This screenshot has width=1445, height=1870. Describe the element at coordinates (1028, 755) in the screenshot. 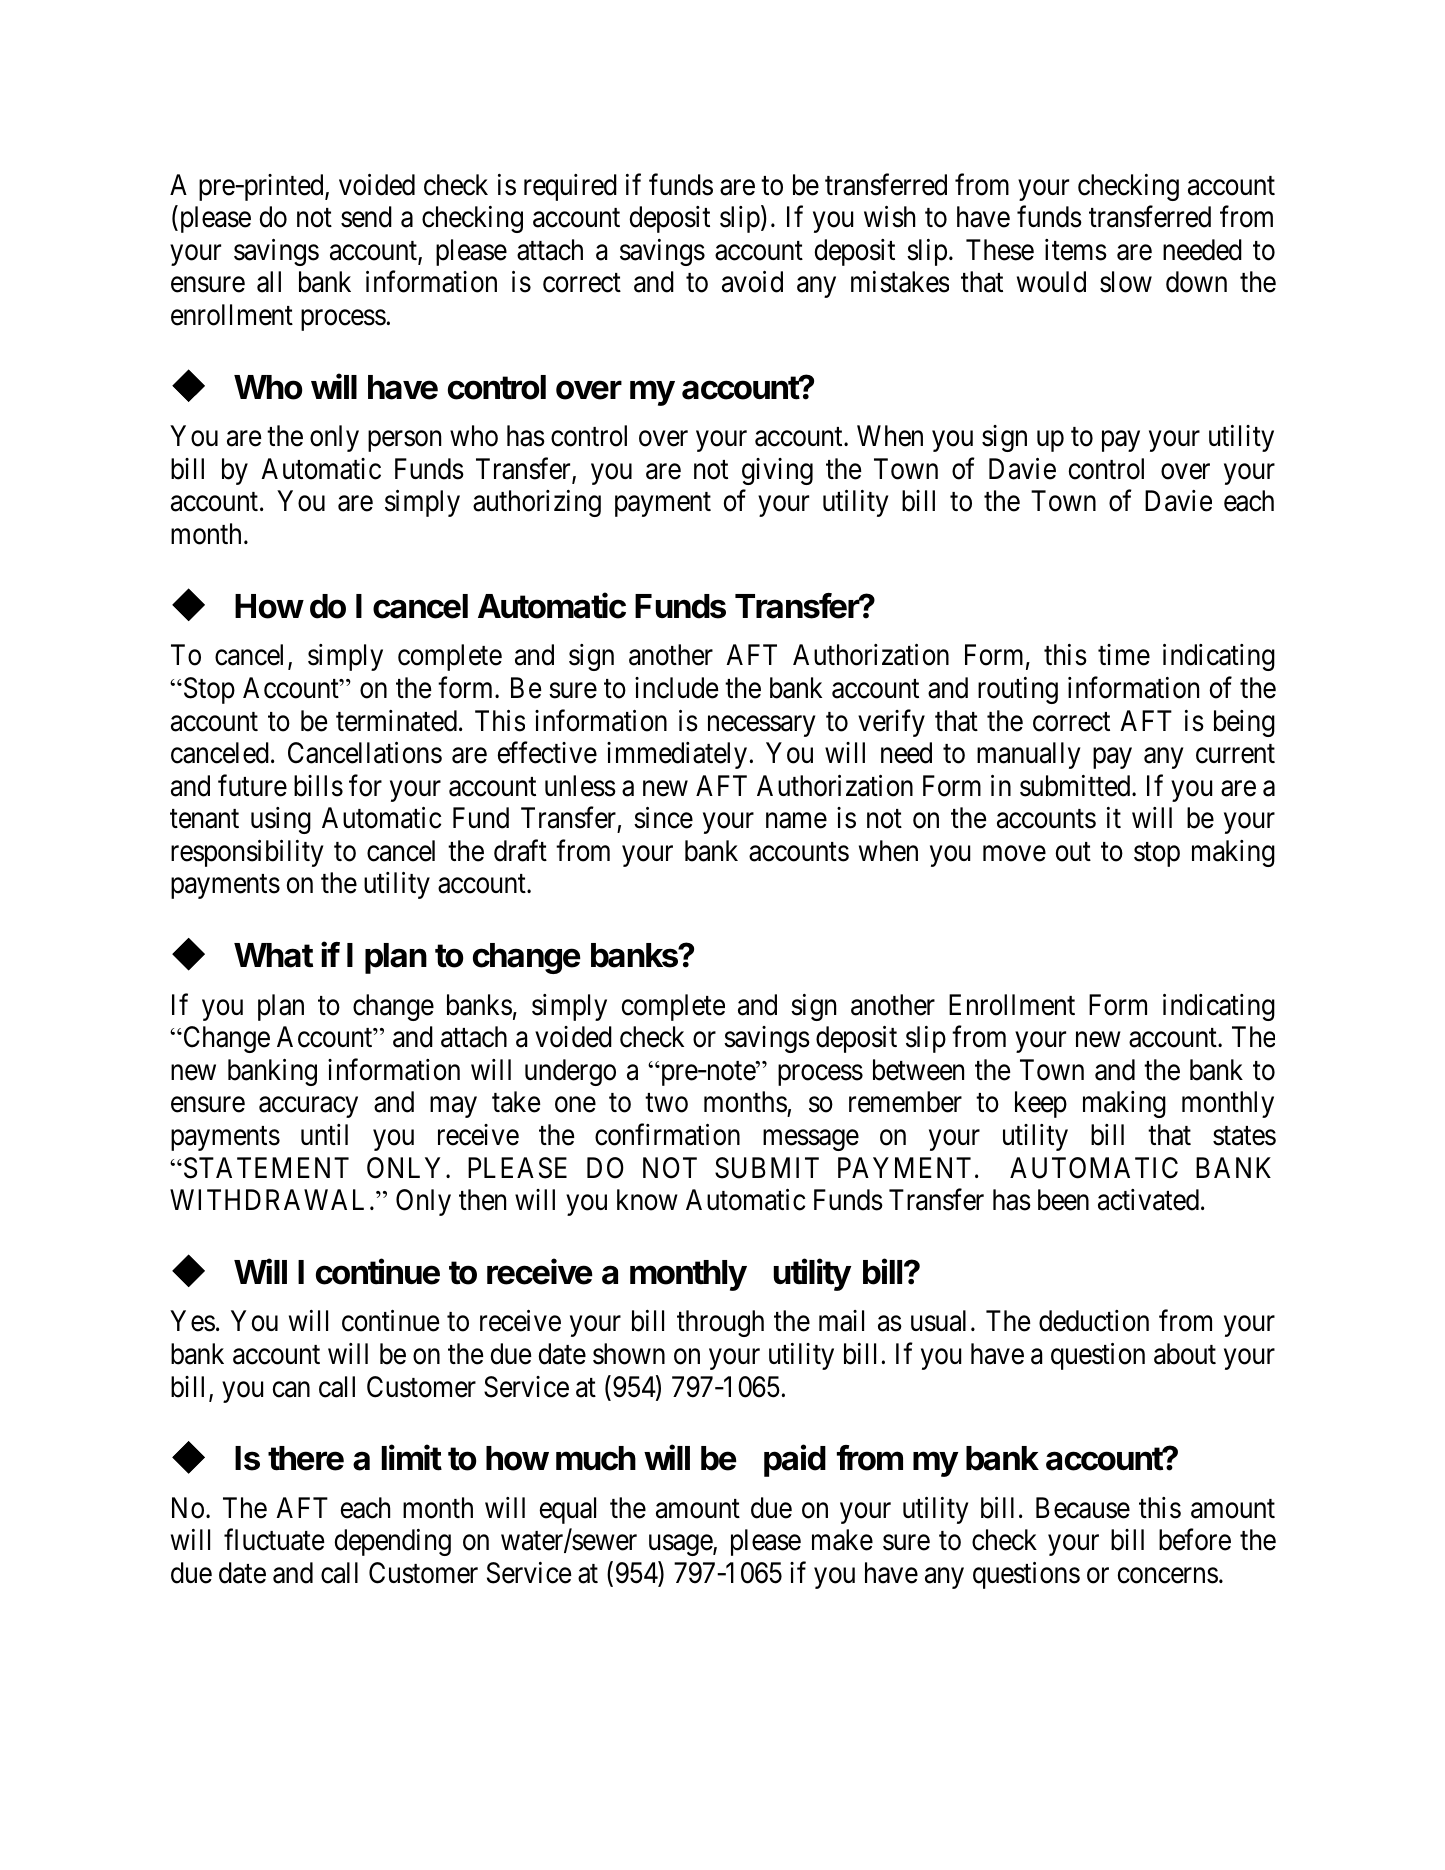

I see `manually` at that location.
